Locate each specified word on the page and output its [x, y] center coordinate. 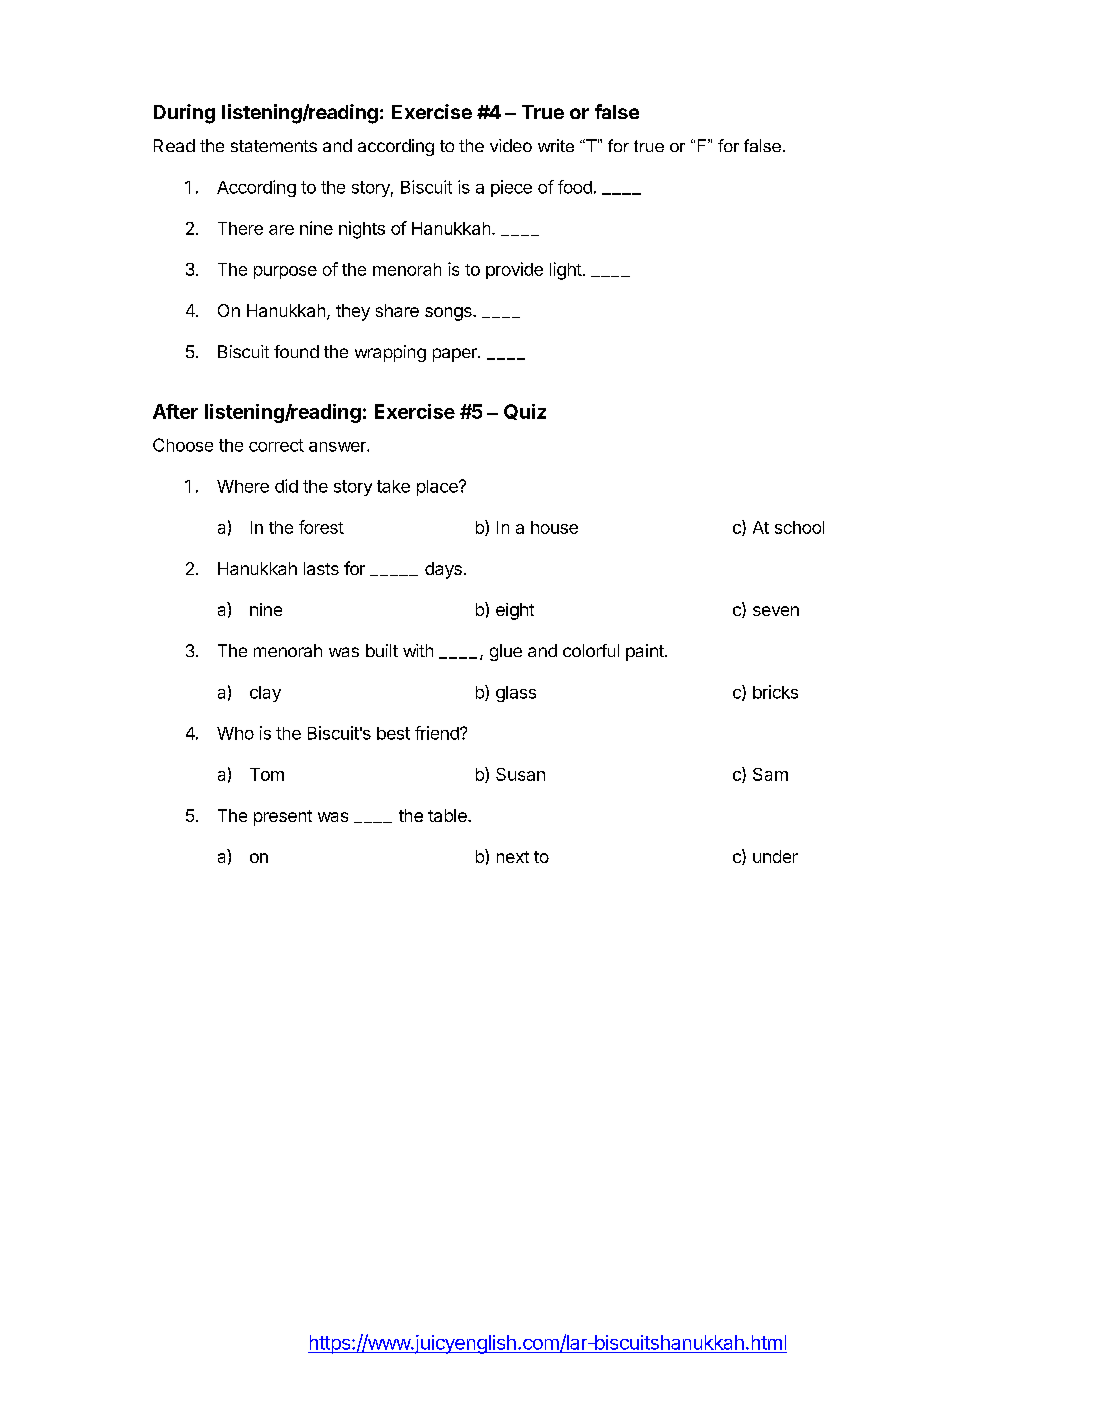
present [283, 818]
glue [506, 652]
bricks [775, 692]
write [556, 145]
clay [265, 694]
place [438, 488]
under [775, 856]
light [566, 271]
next [513, 857]
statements [274, 146]
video [511, 145]
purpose [285, 272]
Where [243, 486]
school [799, 527]
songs [449, 314]
